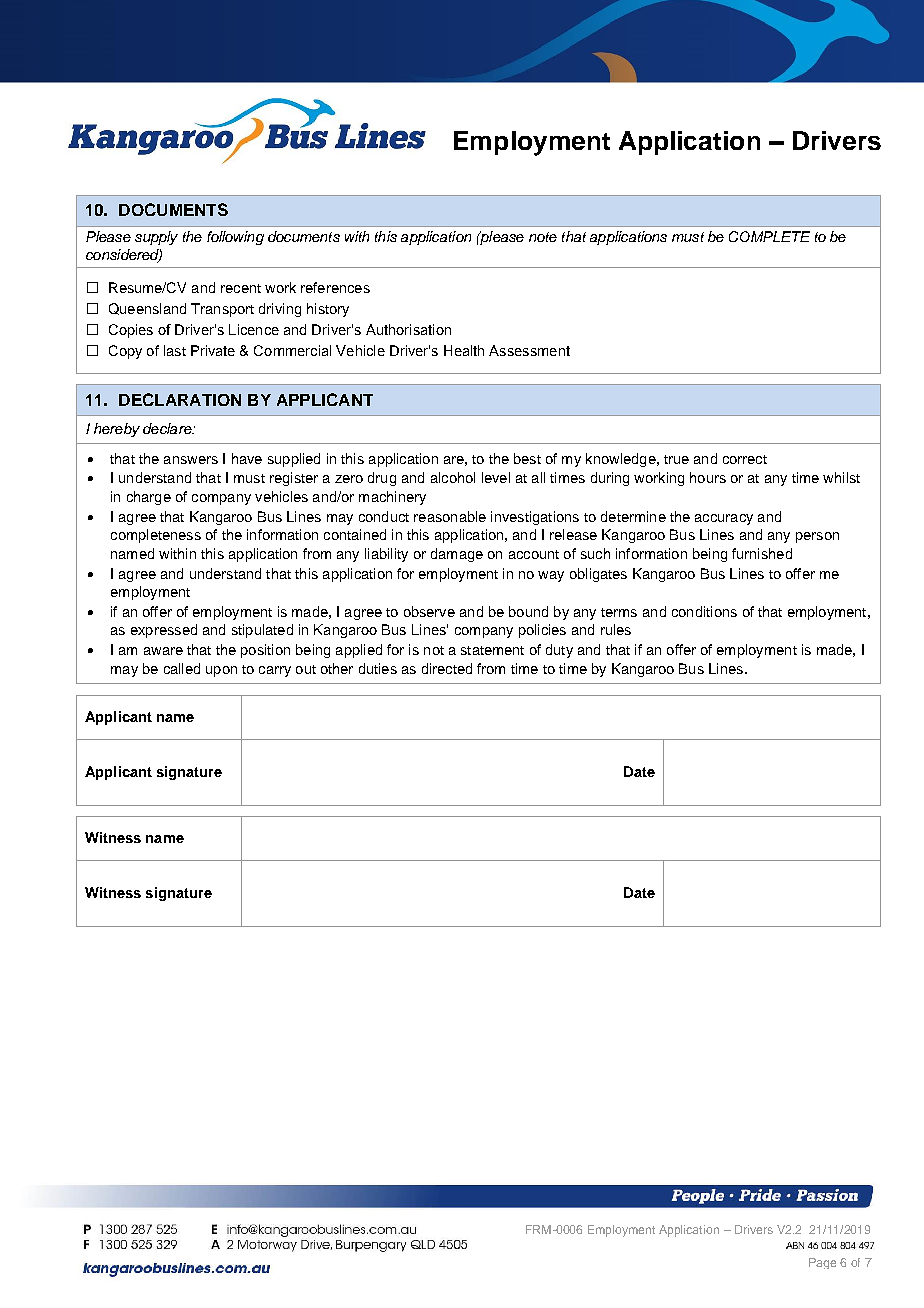  Describe the element at coordinates (704, 611) in the screenshot. I see `conditions` at that location.
